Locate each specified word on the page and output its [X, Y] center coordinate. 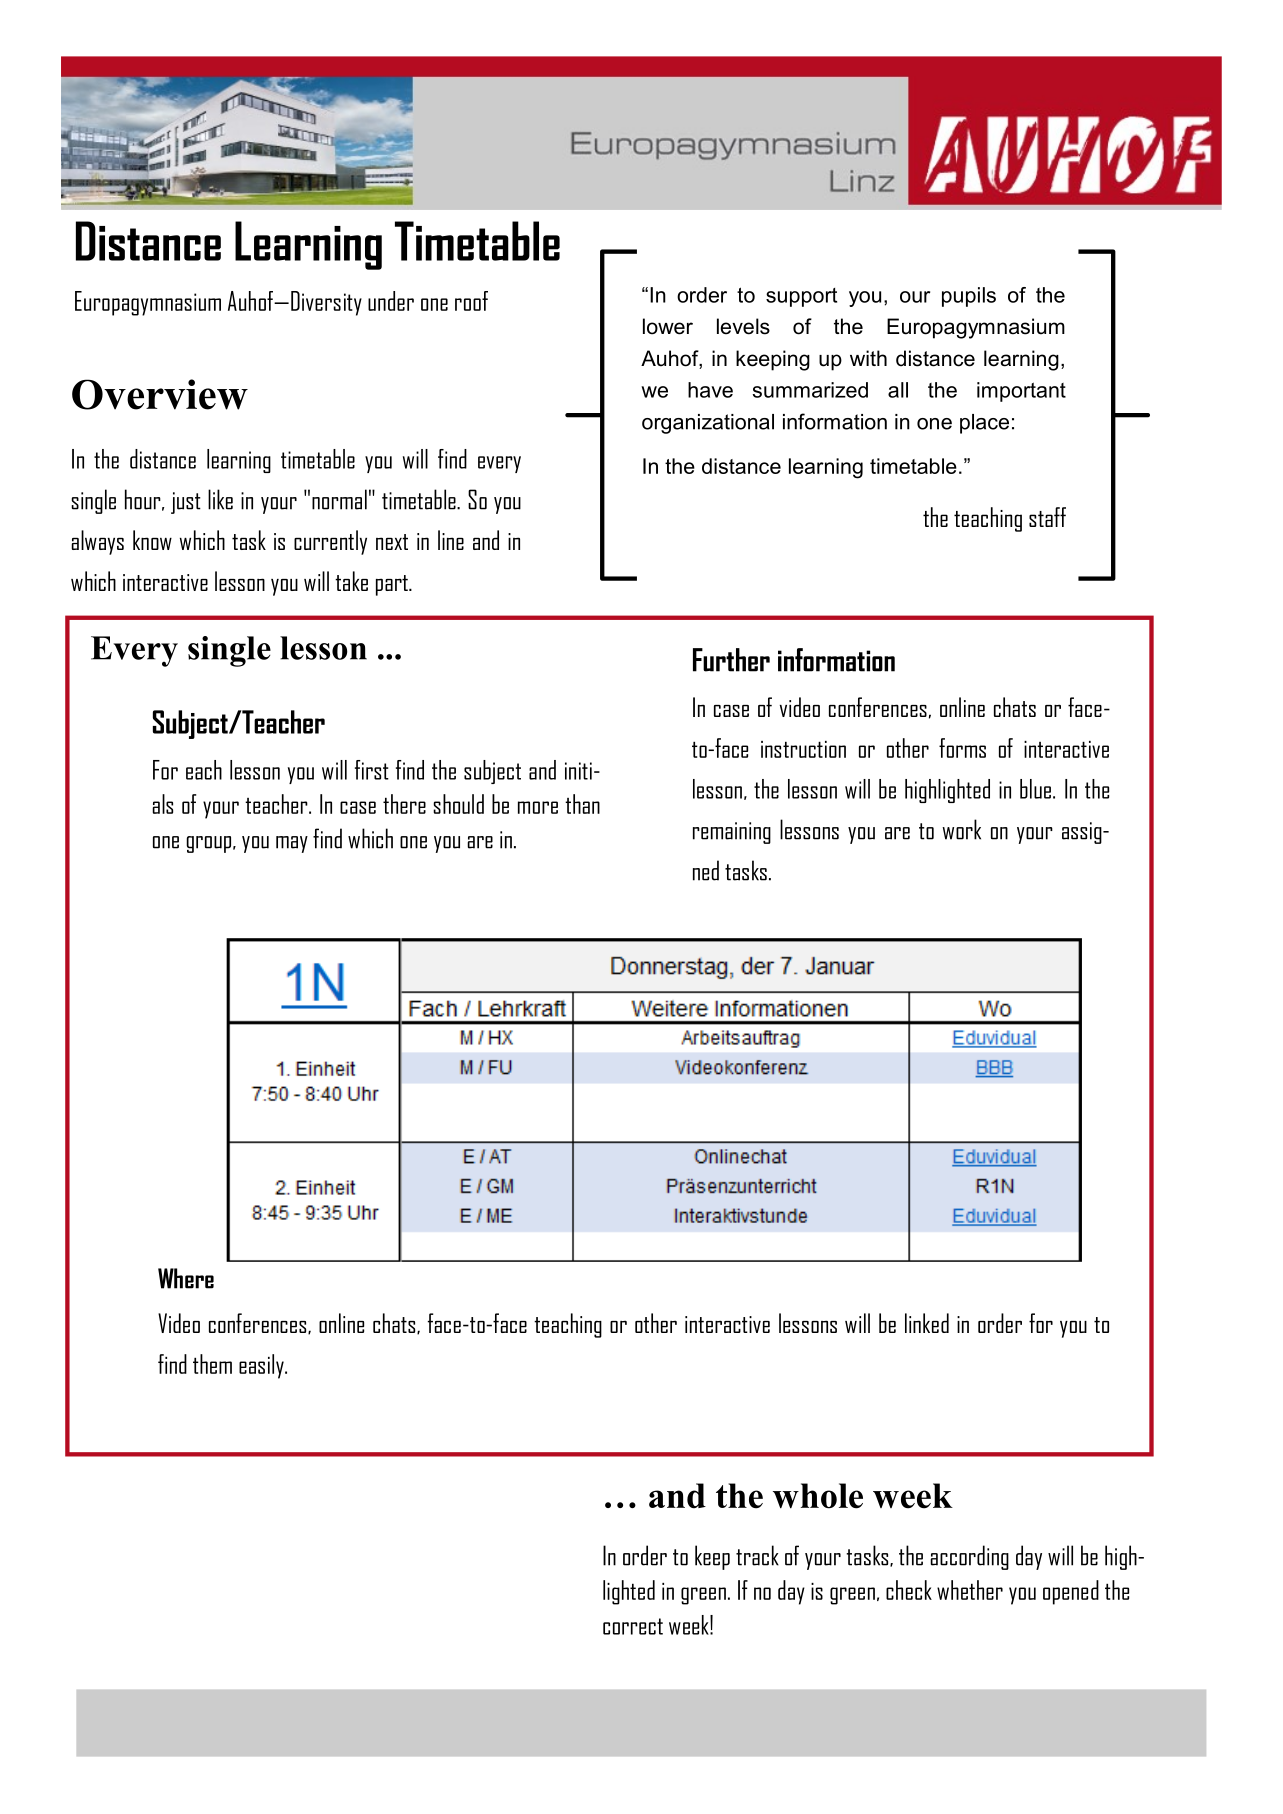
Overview [160, 394]
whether [970, 1590]
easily [262, 1366]
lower [668, 326]
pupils [969, 297]
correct [633, 1626]
